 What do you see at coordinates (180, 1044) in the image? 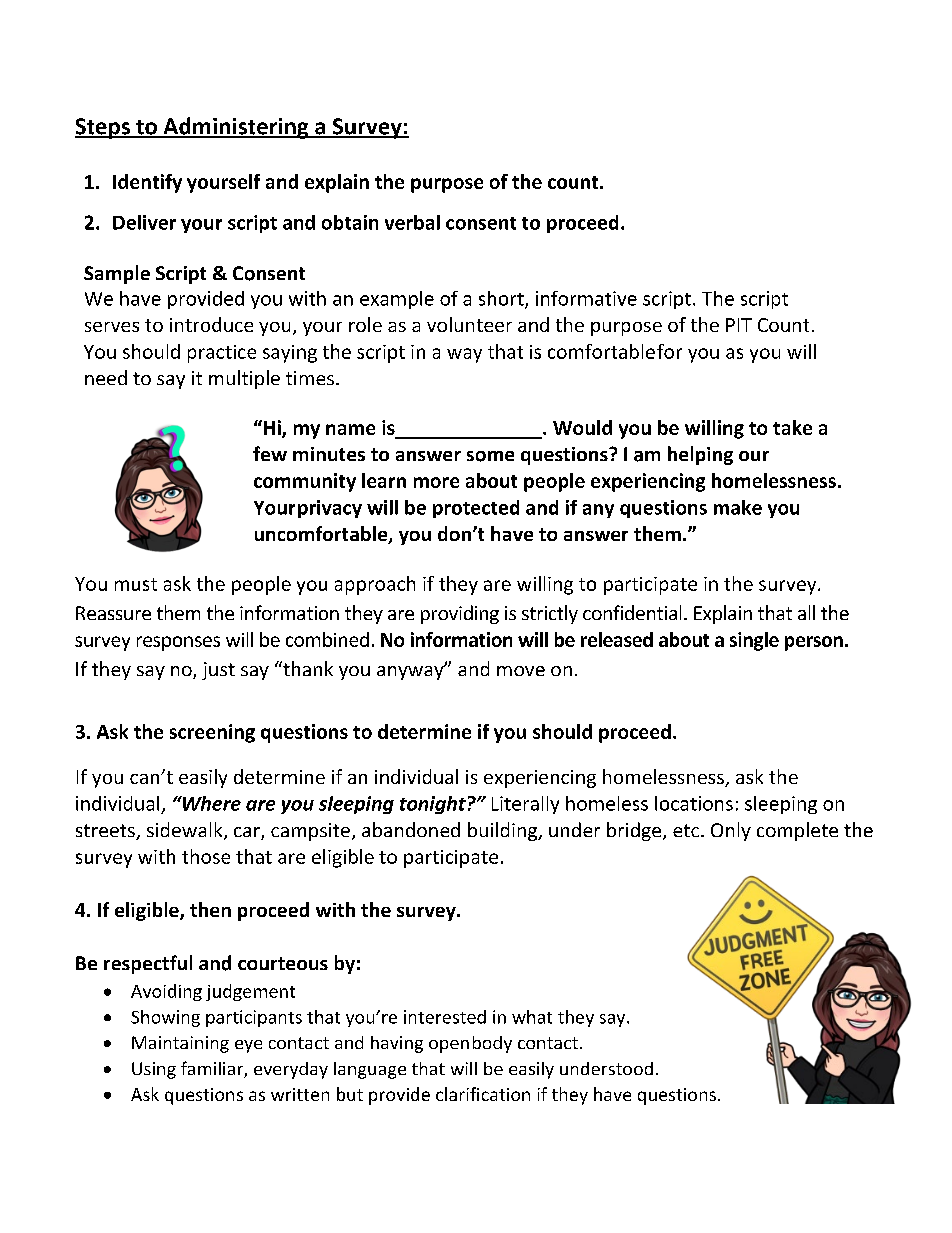
I see `Maintaining` at bounding box center [180, 1044].
